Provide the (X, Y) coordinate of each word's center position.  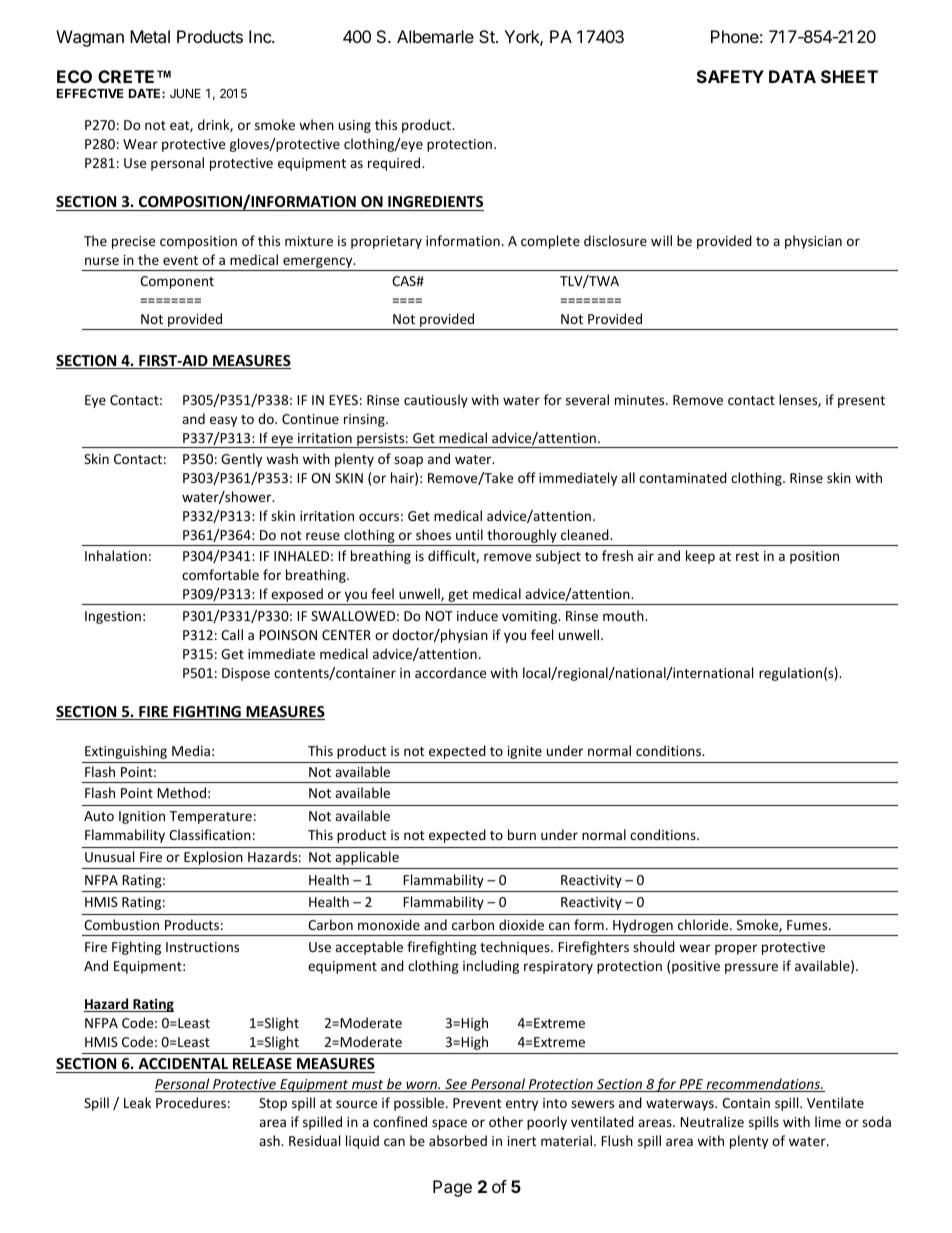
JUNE (185, 93)
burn (522, 834)
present (861, 402)
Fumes (808, 925)
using (355, 126)
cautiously (436, 401)
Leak (137, 1102)
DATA (792, 76)
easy (223, 421)
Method (181, 792)
